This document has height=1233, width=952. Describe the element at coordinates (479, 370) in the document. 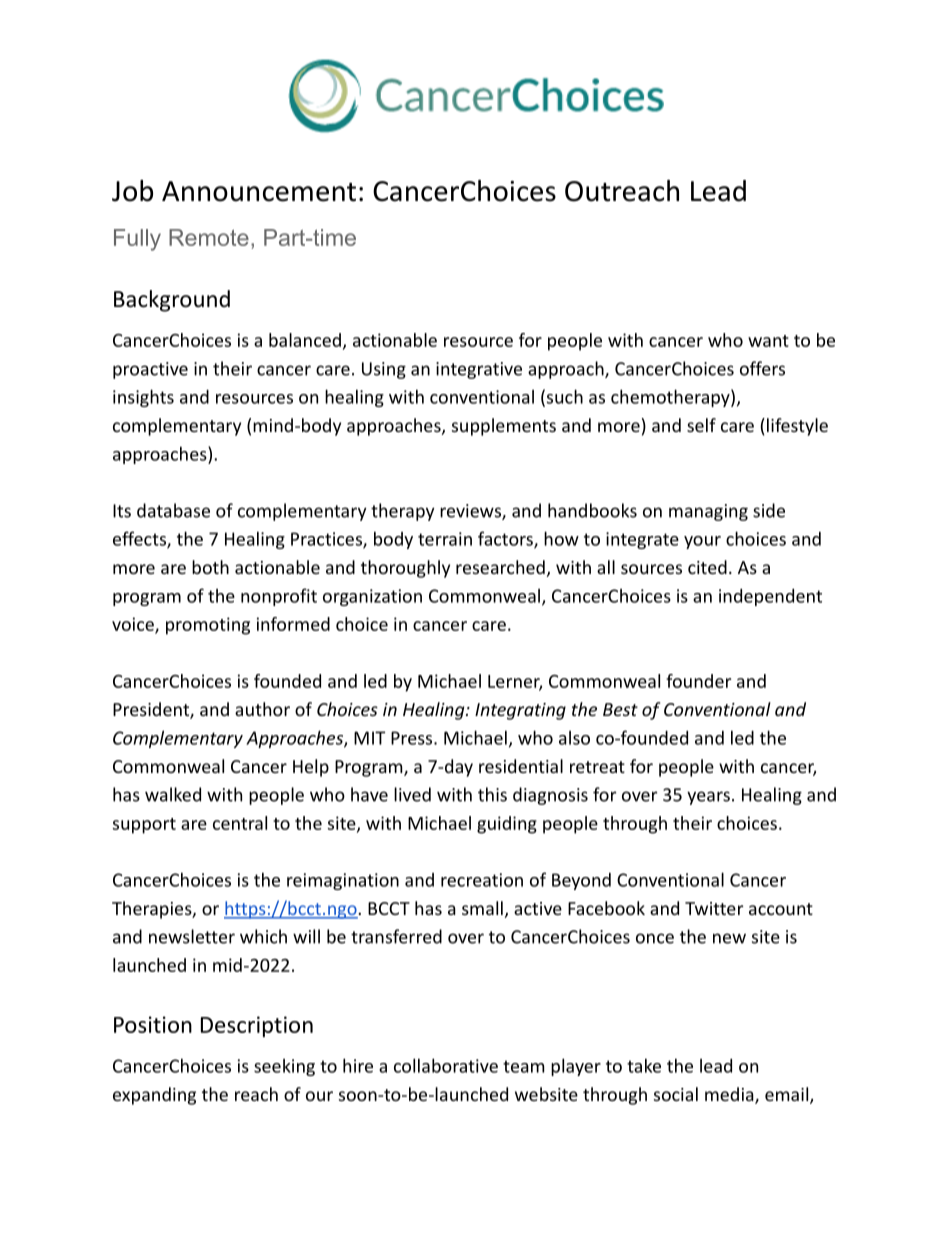

I see `integrative` at that location.
